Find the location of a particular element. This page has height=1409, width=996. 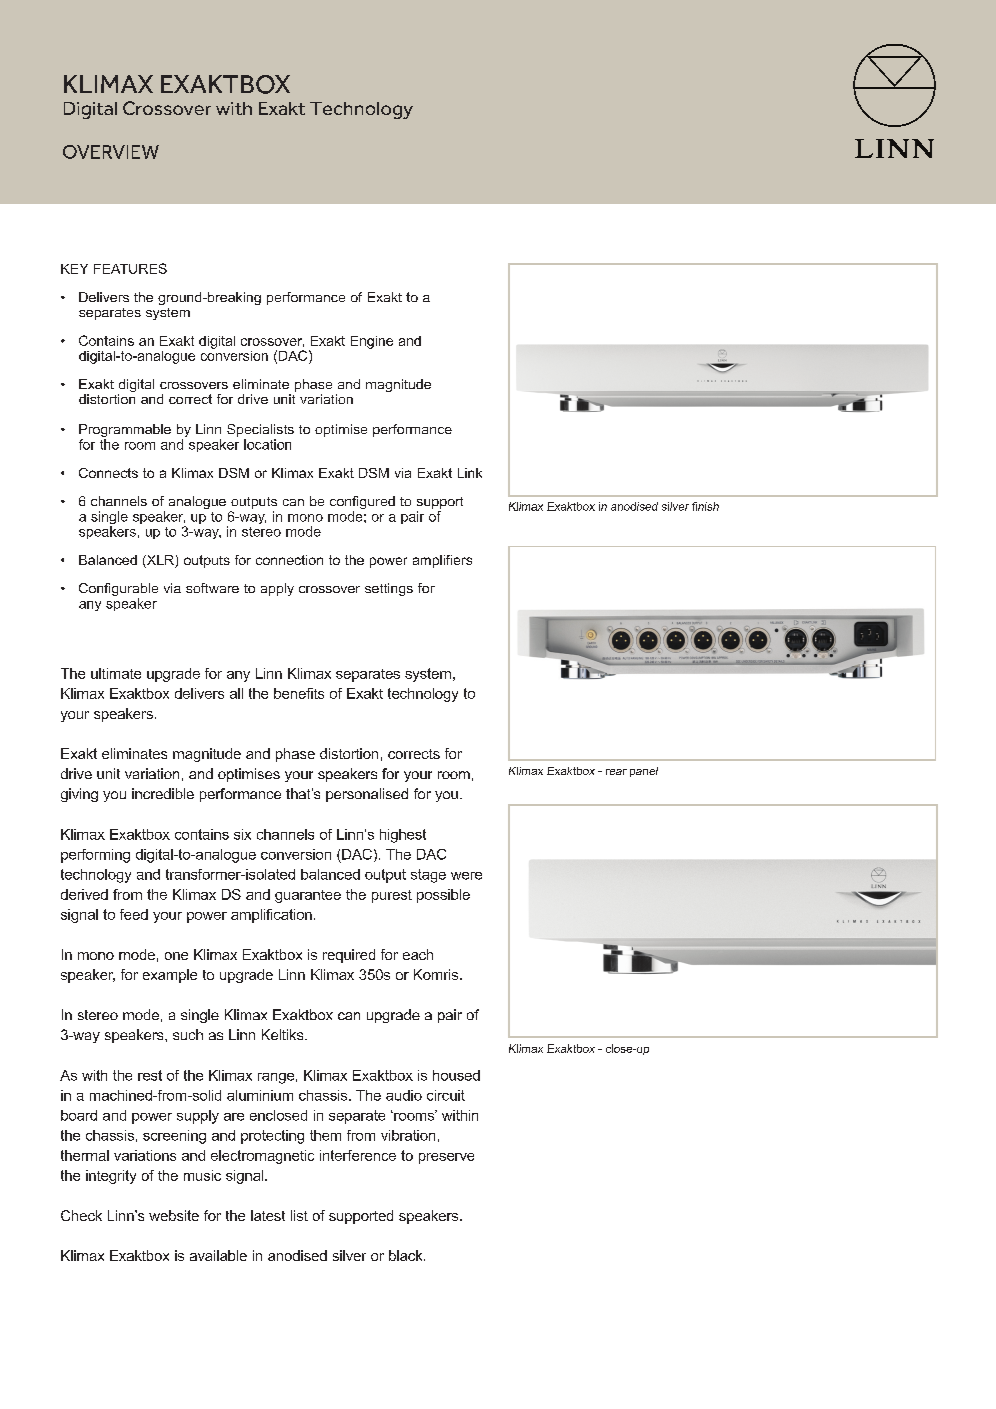

configured is located at coordinates (362, 504).
